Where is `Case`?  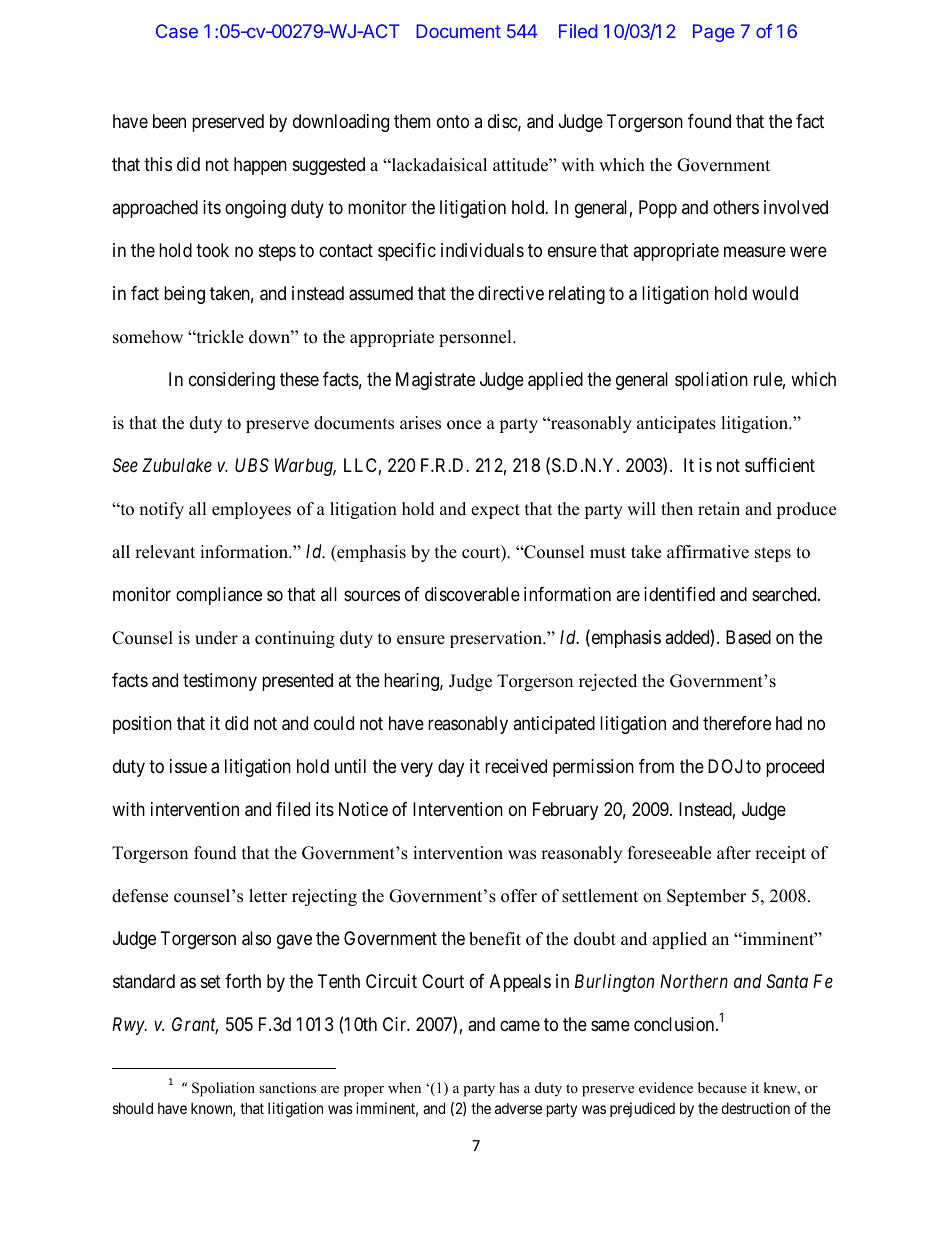
Case is located at coordinates (177, 31).
